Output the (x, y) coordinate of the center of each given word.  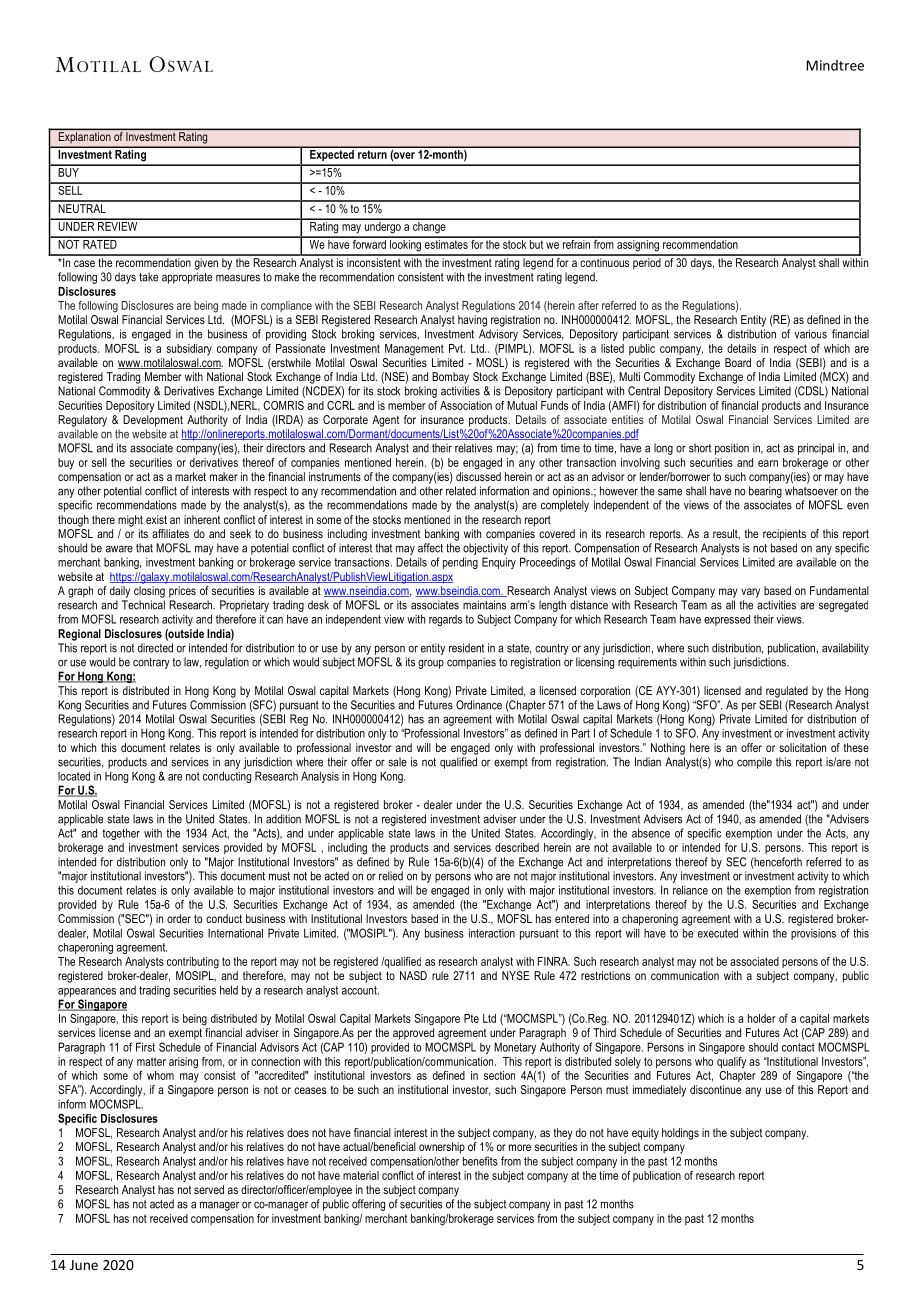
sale (397, 762)
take (148, 277)
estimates (446, 243)
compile (754, 763)
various (811, 334)
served (209, 1189)
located (74, 776)
